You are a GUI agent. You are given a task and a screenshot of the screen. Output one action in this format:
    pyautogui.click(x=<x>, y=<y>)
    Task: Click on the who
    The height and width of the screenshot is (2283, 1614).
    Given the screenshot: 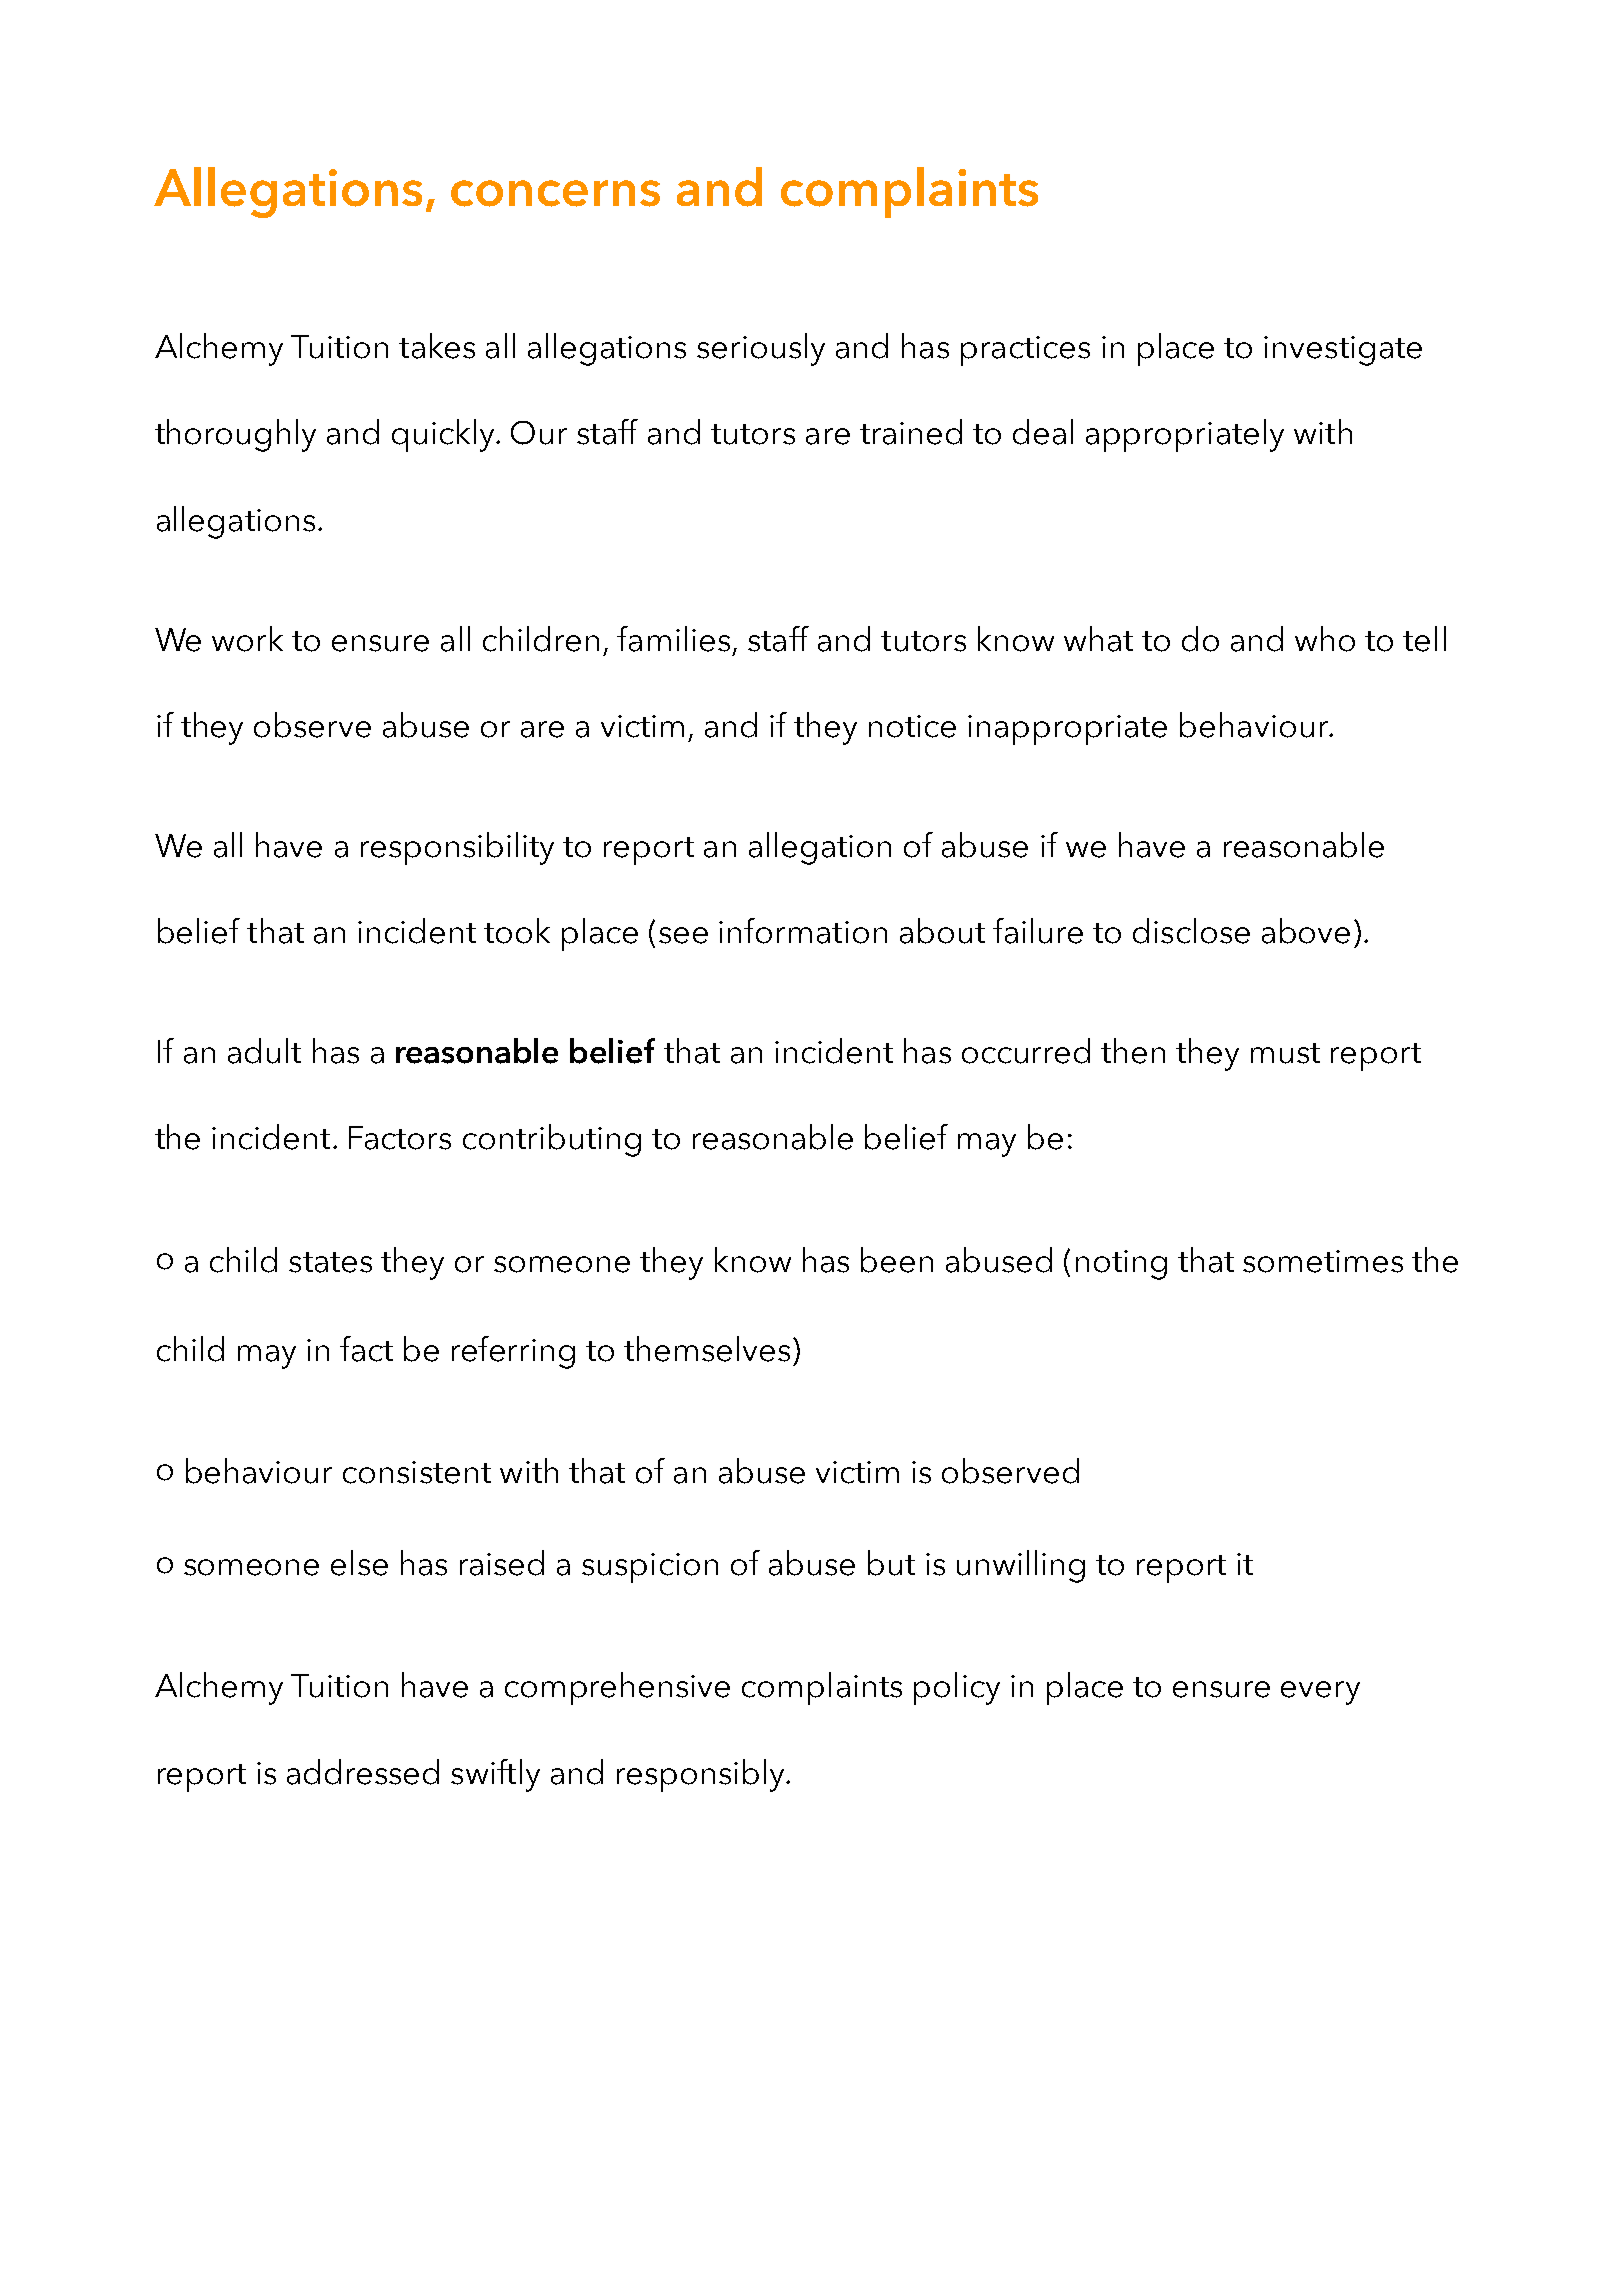 What is the action you would take?
    pyautogui.click(x=1325, y=639)
